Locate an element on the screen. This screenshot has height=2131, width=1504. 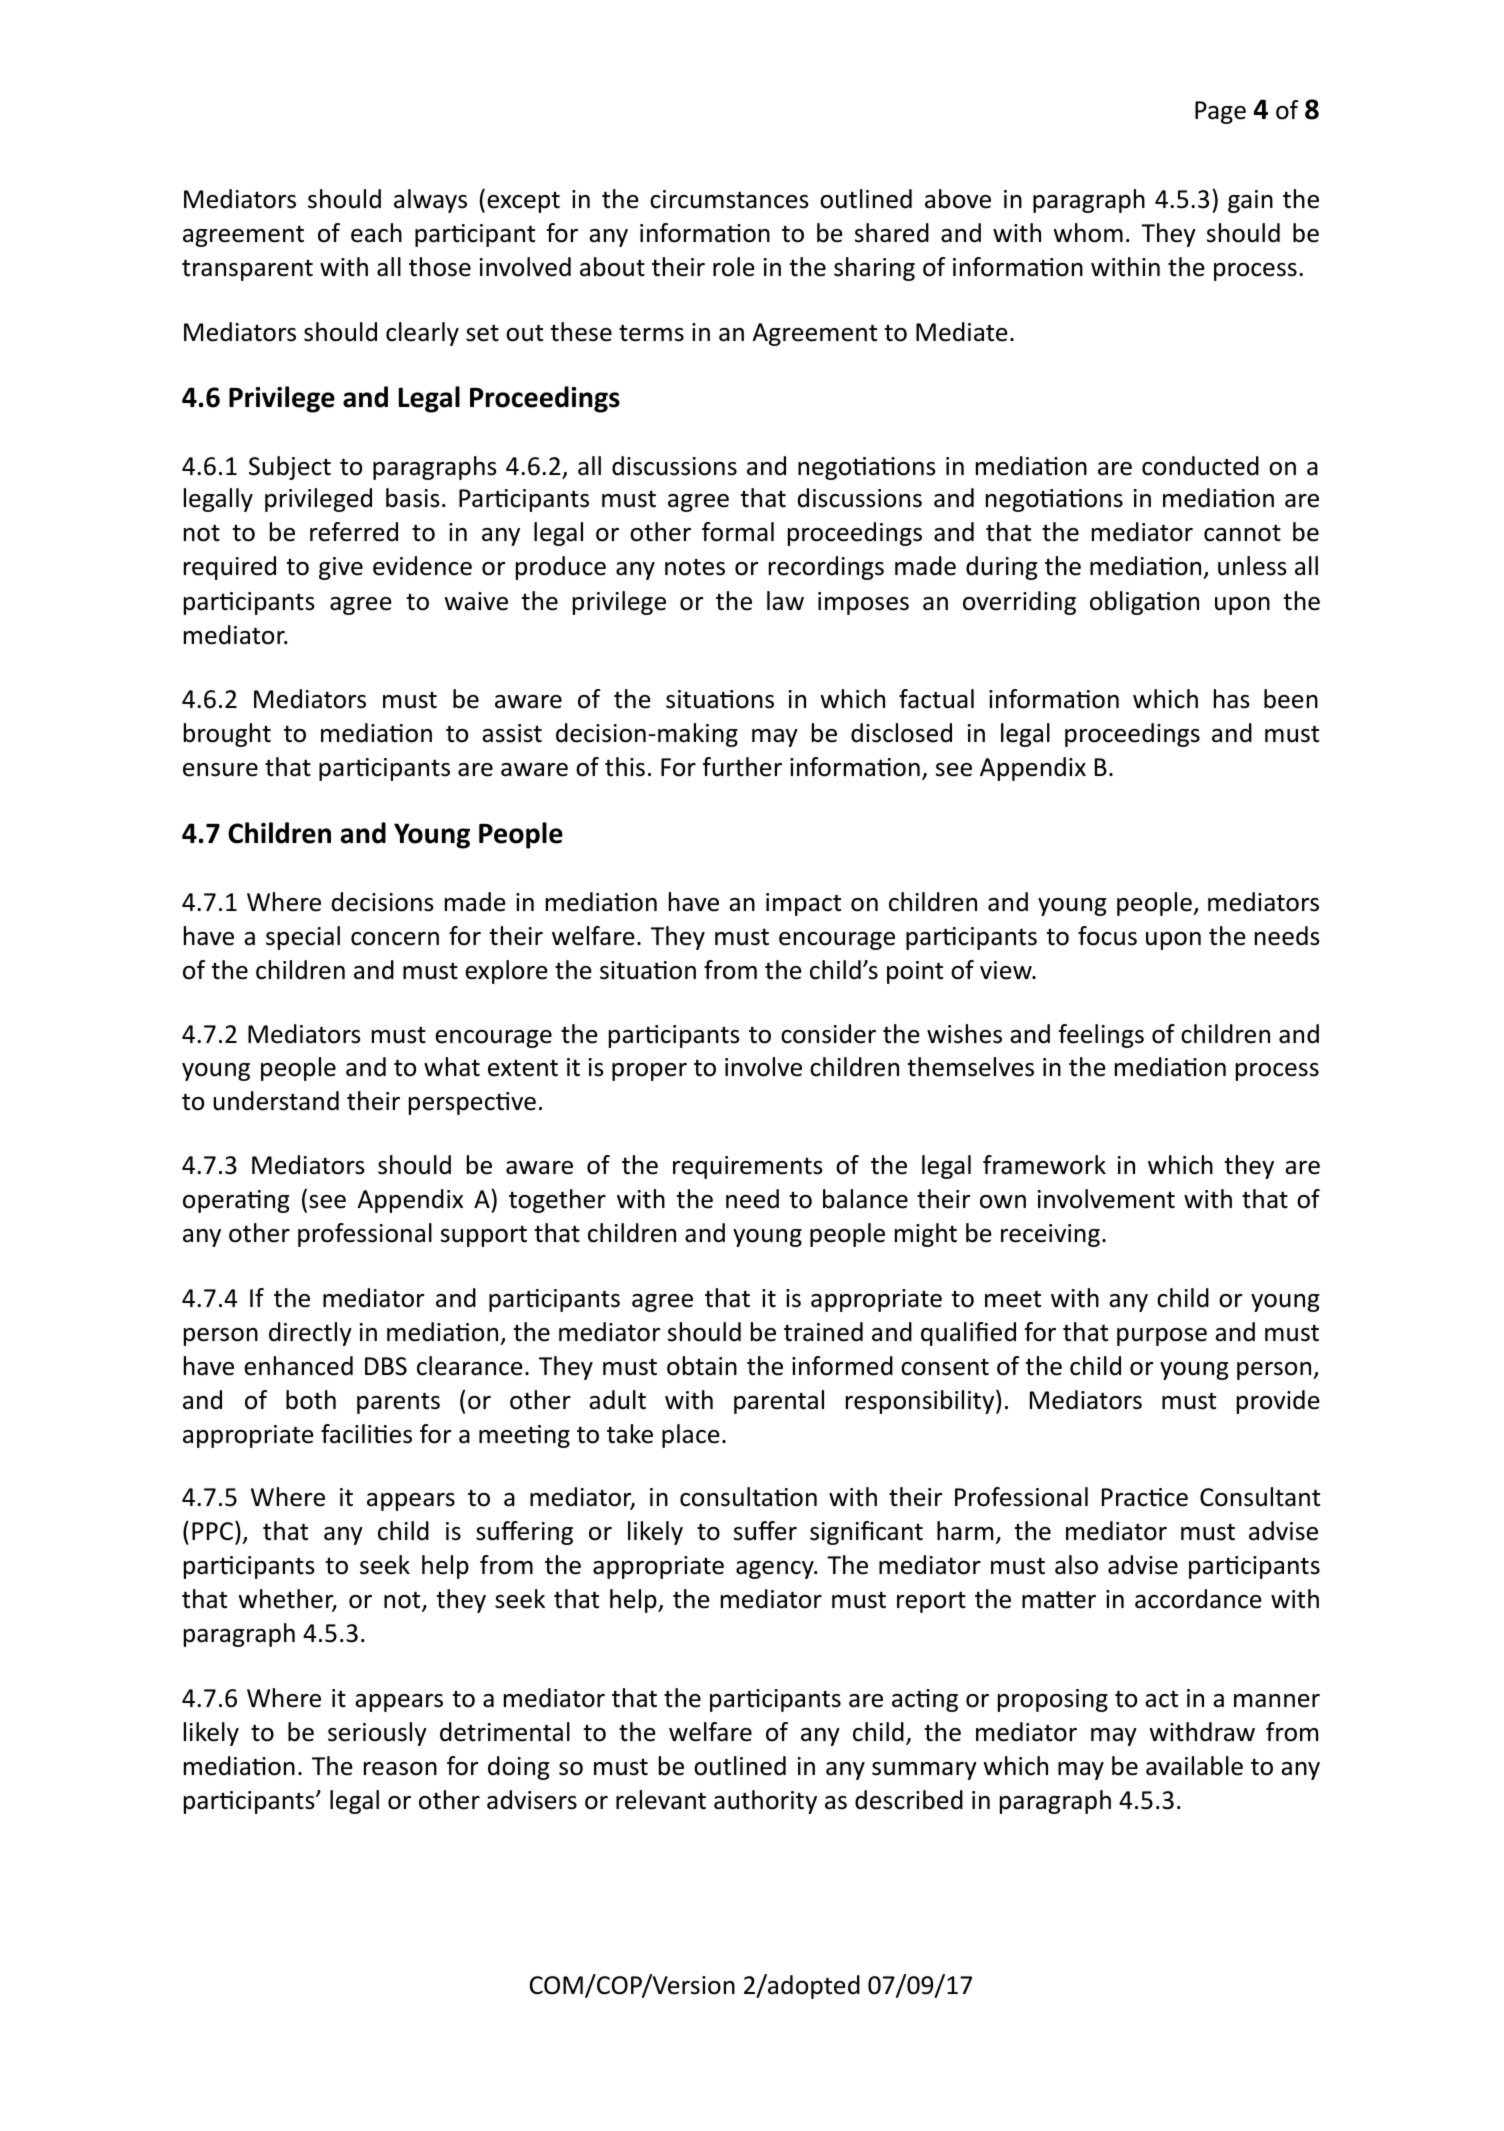
further is located at coordinates (742, 767).
